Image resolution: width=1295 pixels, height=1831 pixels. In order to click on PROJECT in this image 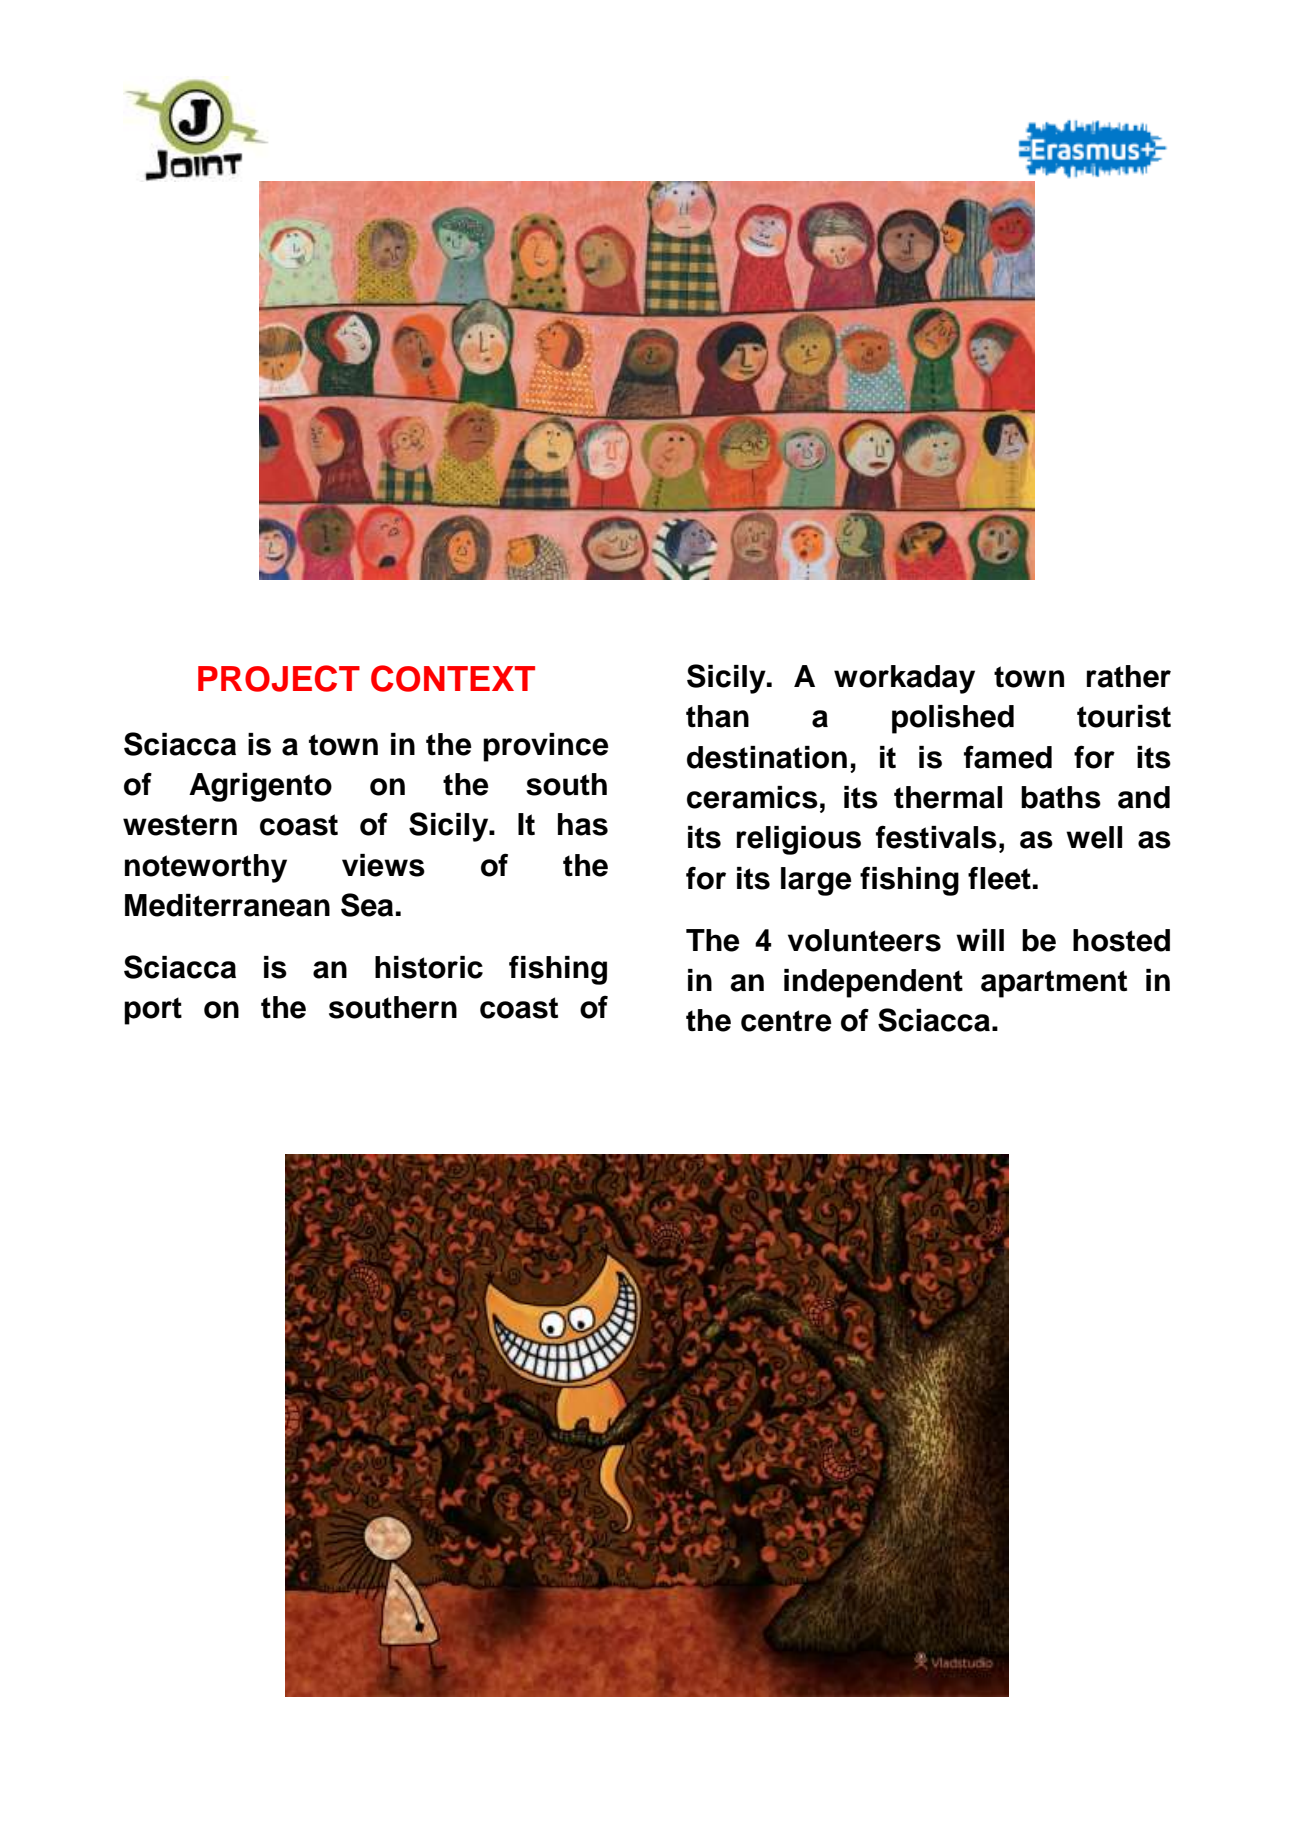, I will do `click(279, 678)`.
